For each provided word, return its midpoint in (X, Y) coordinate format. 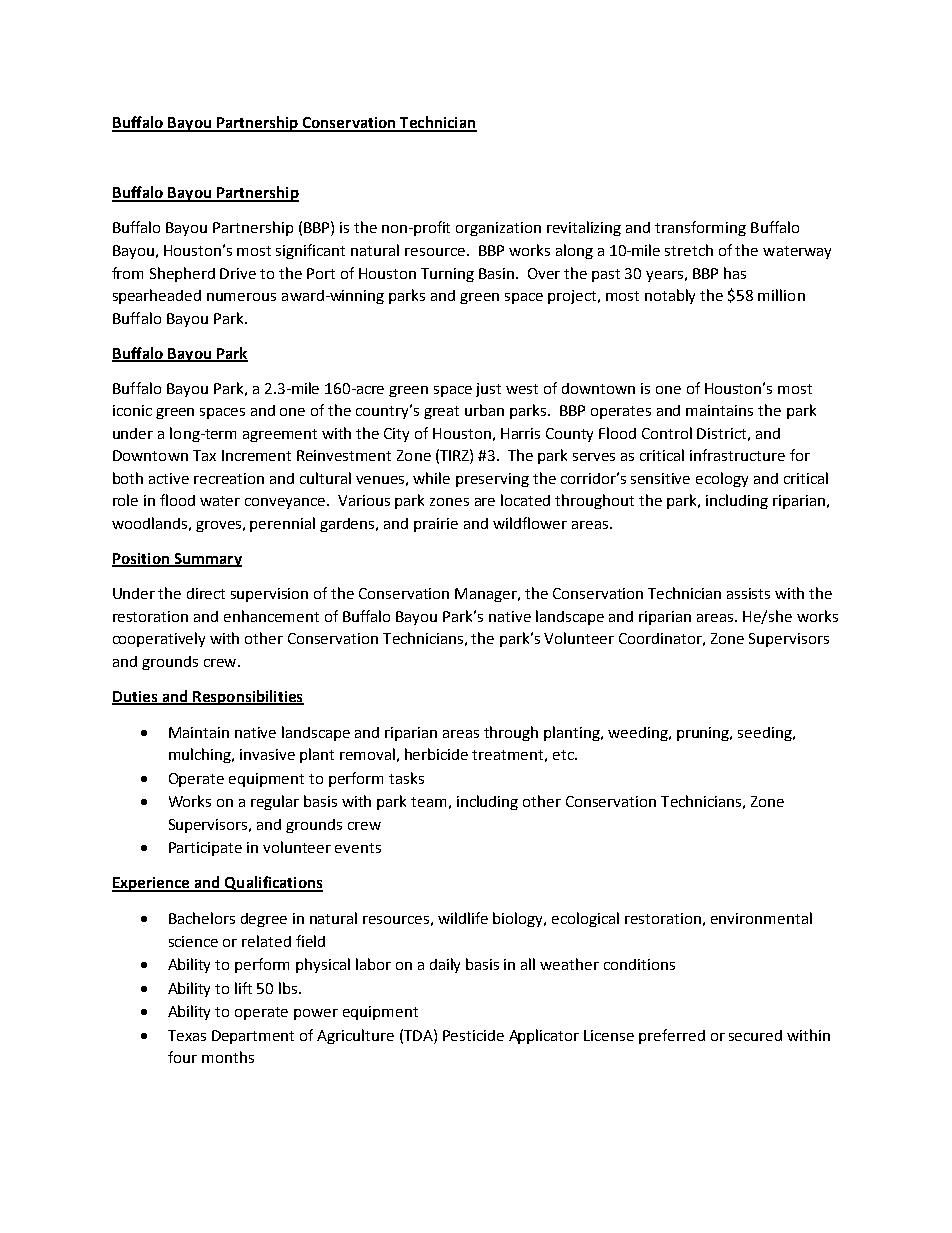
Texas (187, 1035)
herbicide (436, 754)
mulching (201, 755)
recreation (229, 478)
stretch (689, 250)
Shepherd (182, 274)
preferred (672, 1036)
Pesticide (473, 1035)
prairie (436, 525)
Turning (447, 275)
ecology (722, 479)
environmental (761, 918)
